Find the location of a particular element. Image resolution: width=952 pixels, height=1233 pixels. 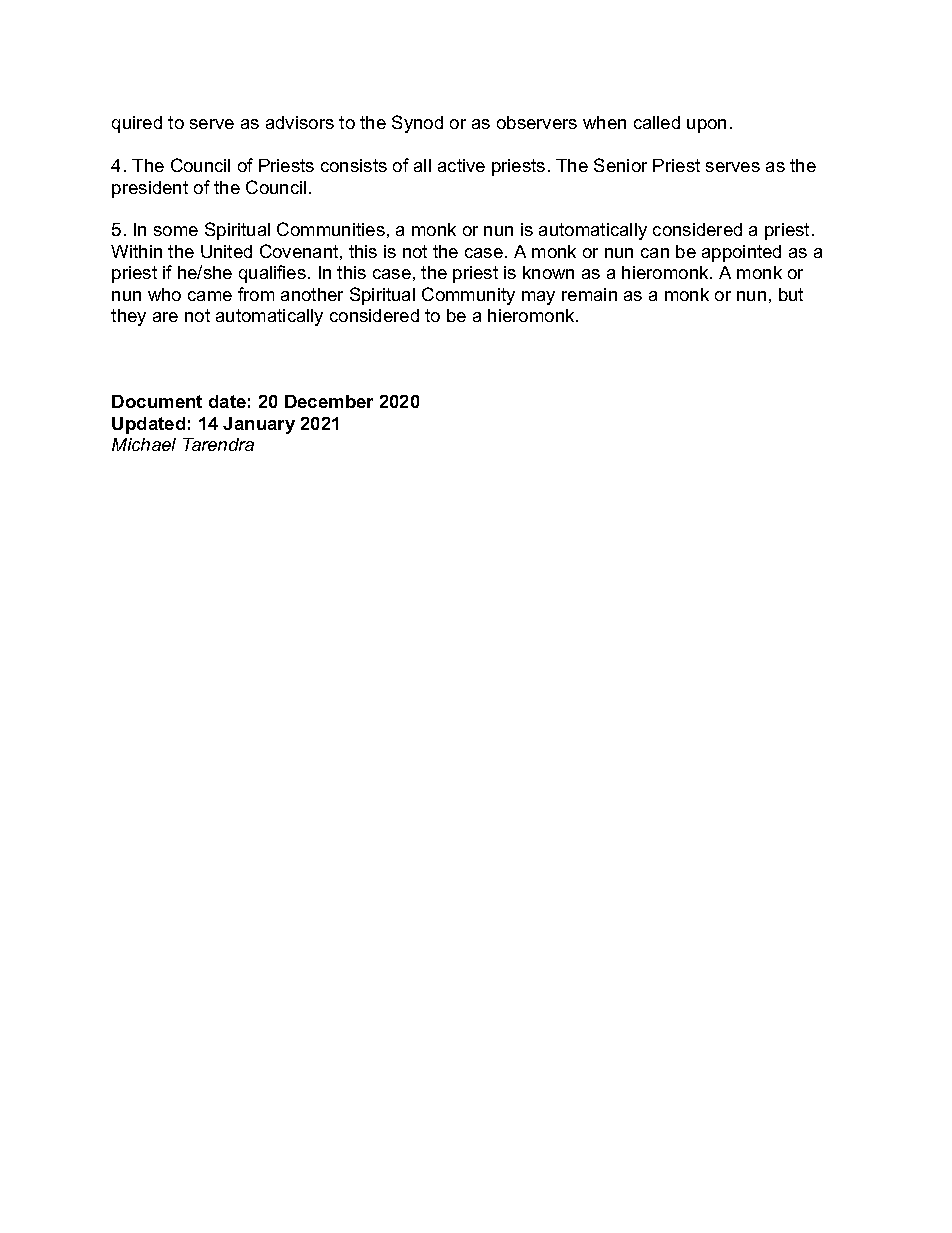

United is located at coordinates (226, 251).
